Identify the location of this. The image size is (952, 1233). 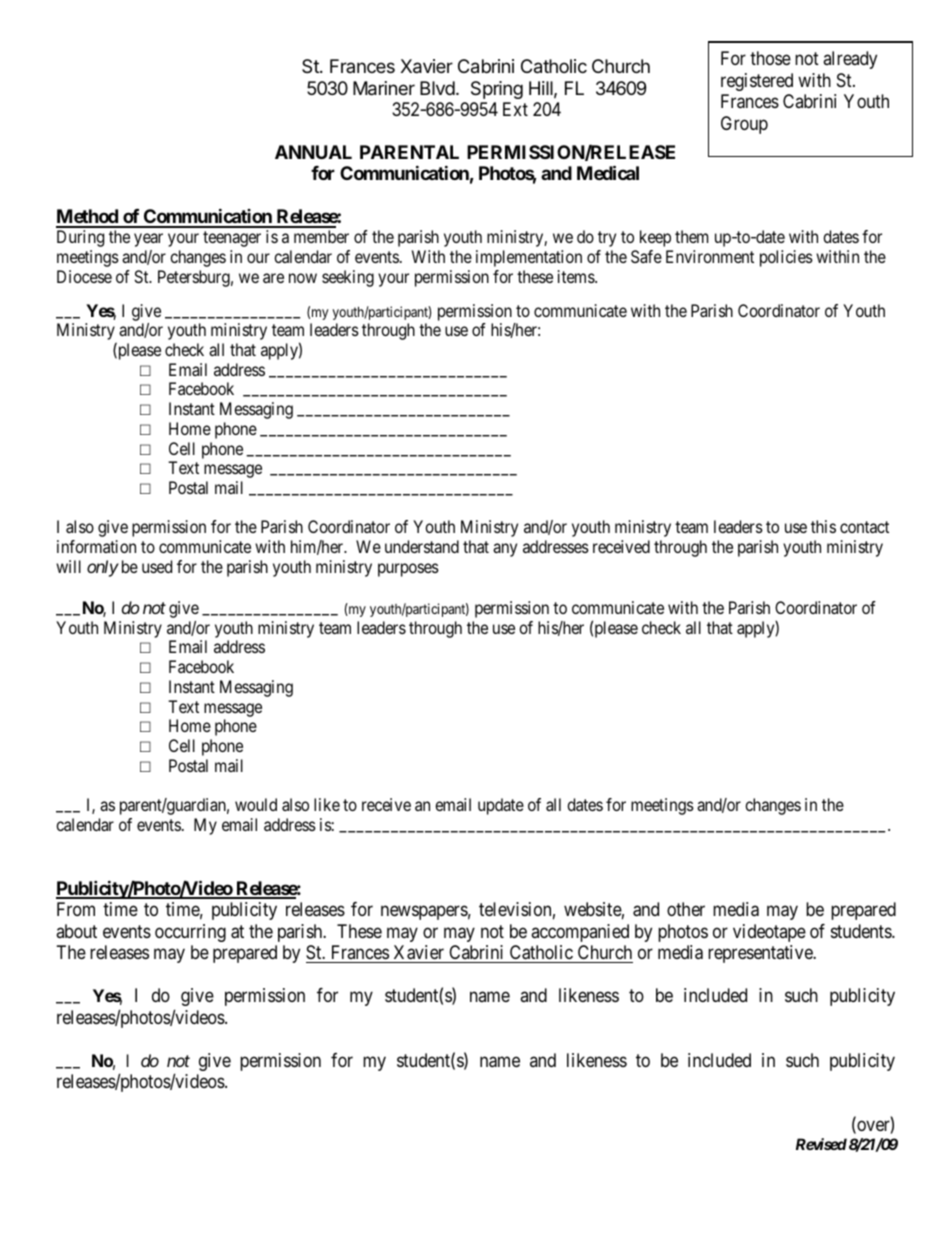
(823, 526).
